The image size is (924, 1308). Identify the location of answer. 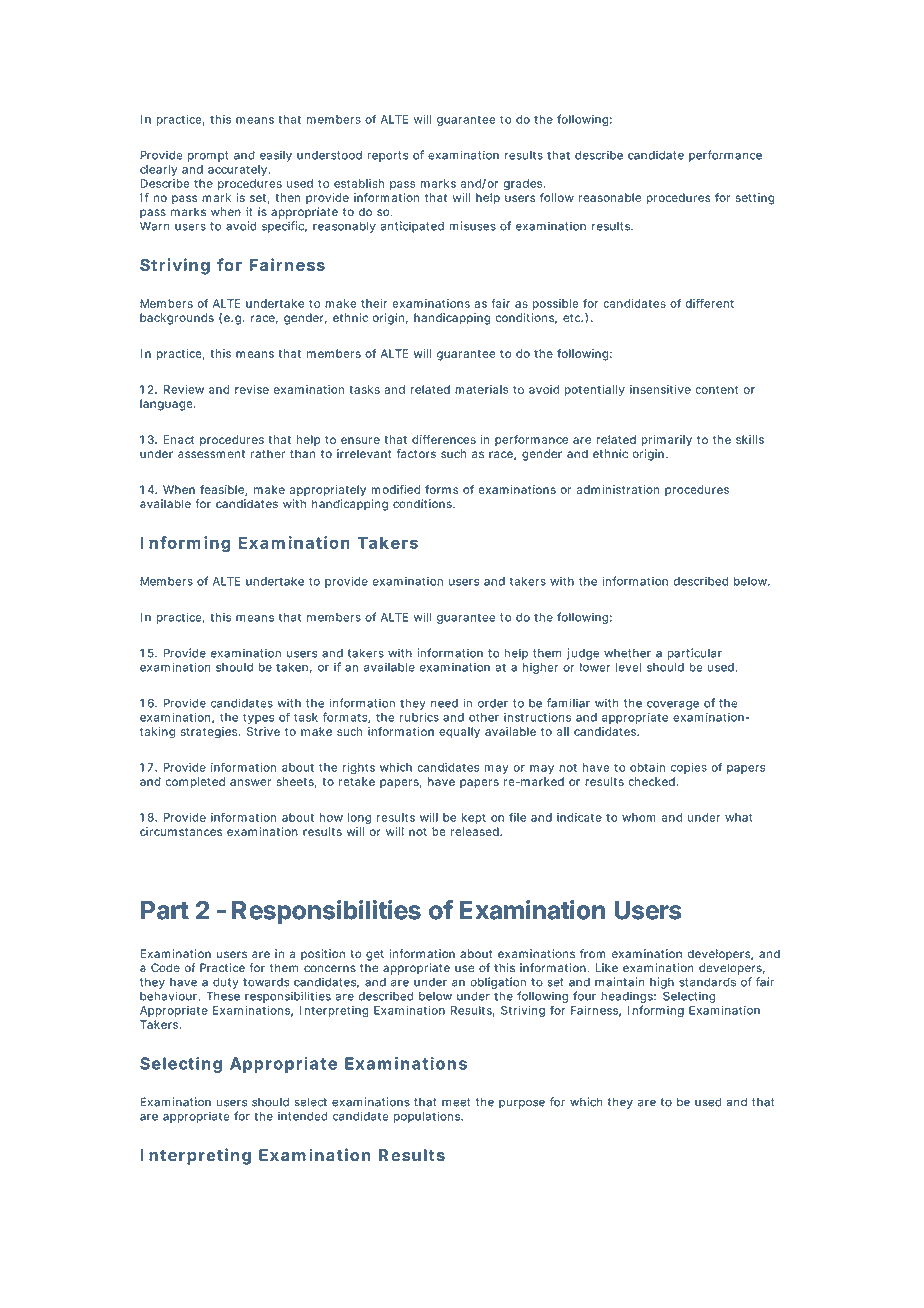
(250, 782).
